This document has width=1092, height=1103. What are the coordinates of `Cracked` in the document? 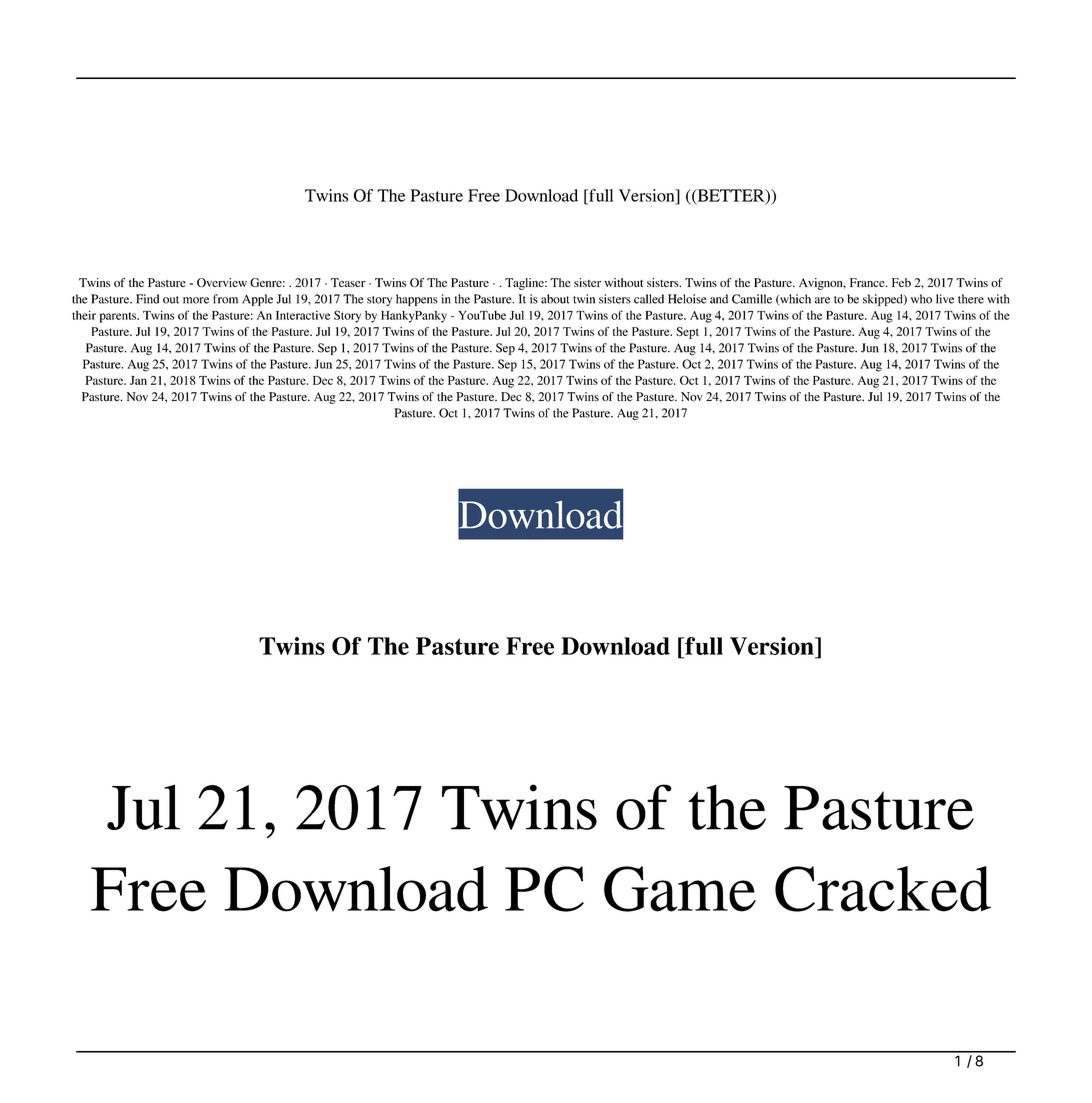 It's located at (883, 889).
